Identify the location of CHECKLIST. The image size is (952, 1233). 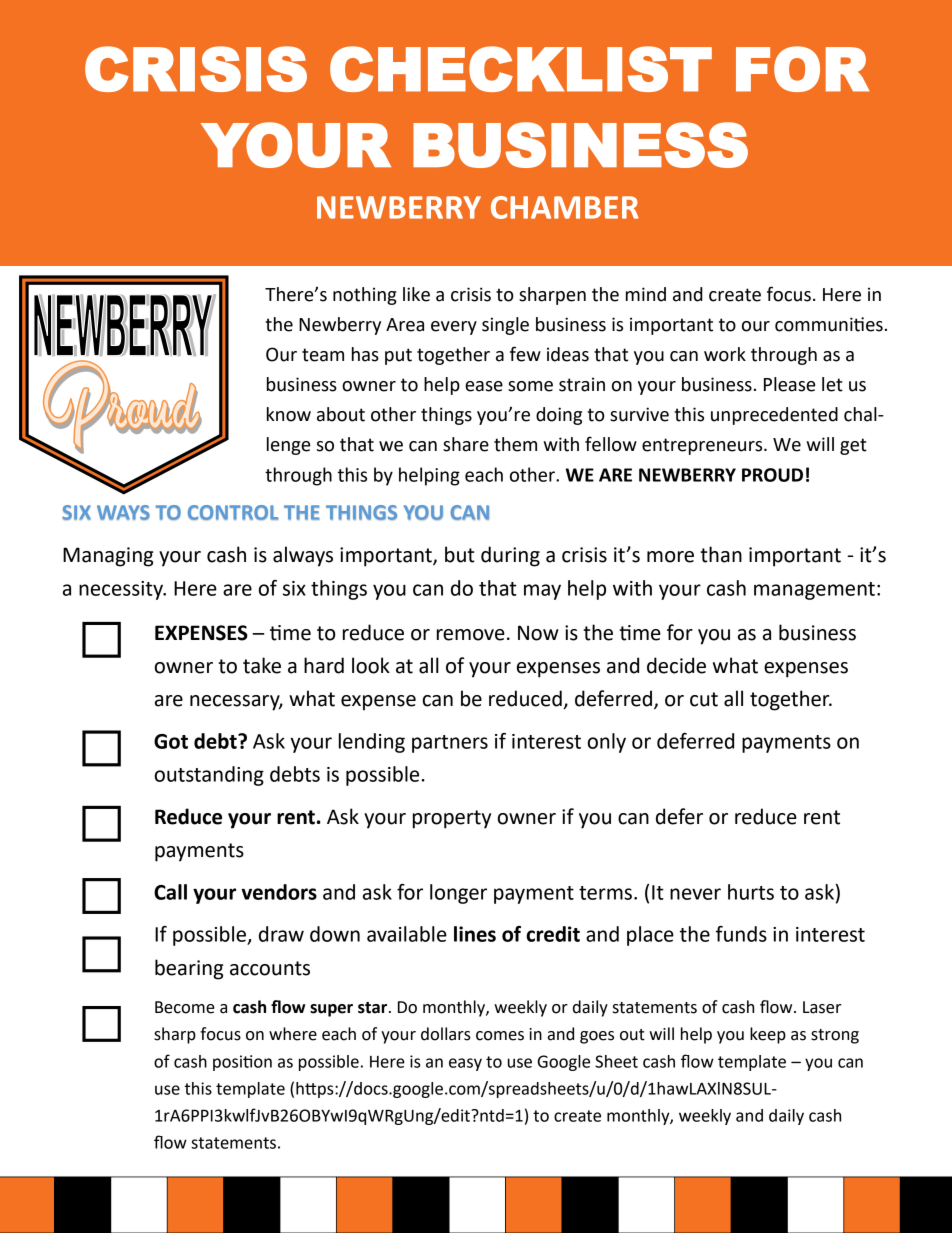
(521, 69).
